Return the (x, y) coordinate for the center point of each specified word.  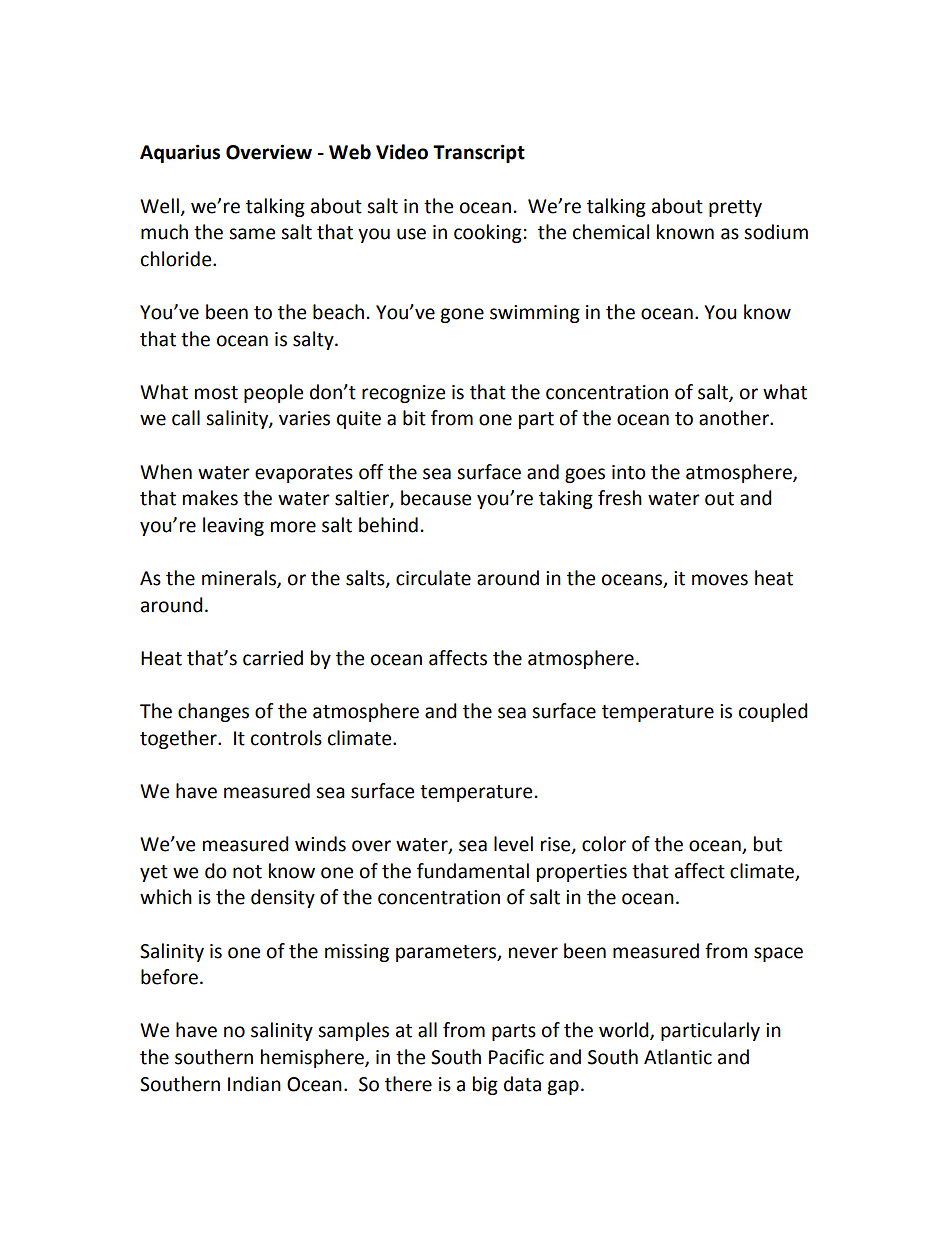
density (283, 898)
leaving (233, 526)
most (216, 393)
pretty (735, 208)
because (436, 498)
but (768, 844)
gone (462, 315)
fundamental (473, 871)
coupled (773, 712)
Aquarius (180, 153)
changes (213, 712)
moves (720, 580)
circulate (433, 578)
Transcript (479, 153)
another (735, 418)
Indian (254, 1084)
